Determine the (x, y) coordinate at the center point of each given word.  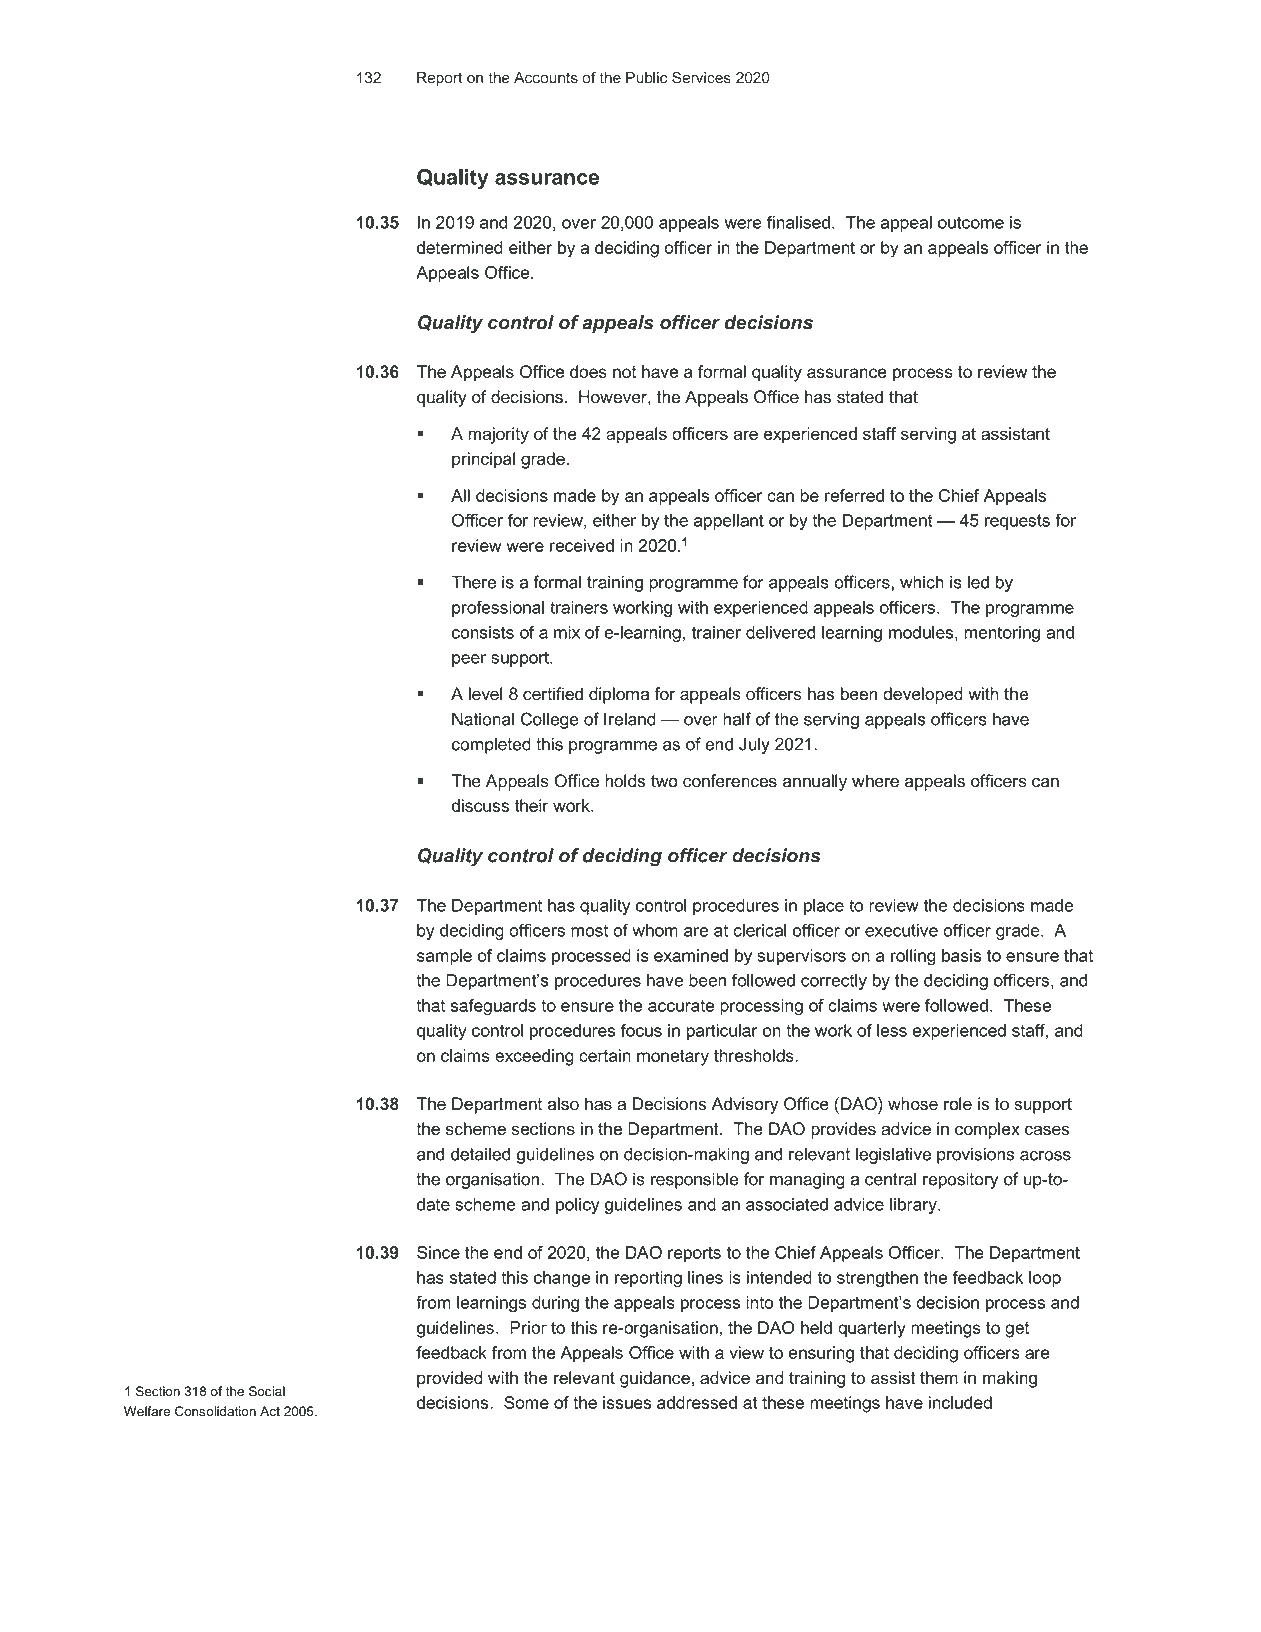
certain (605, 1055)
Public (646, 78)
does (588, 371)
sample (444, 957)
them (939, 1378)
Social (267, 1391)
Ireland (630, 719)
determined (460, 247)
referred (854, 495)
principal (483, 460)
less (892, 1030)
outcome (971, 222)
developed (923, 695)
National (483, 719)
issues (627, 1402)
